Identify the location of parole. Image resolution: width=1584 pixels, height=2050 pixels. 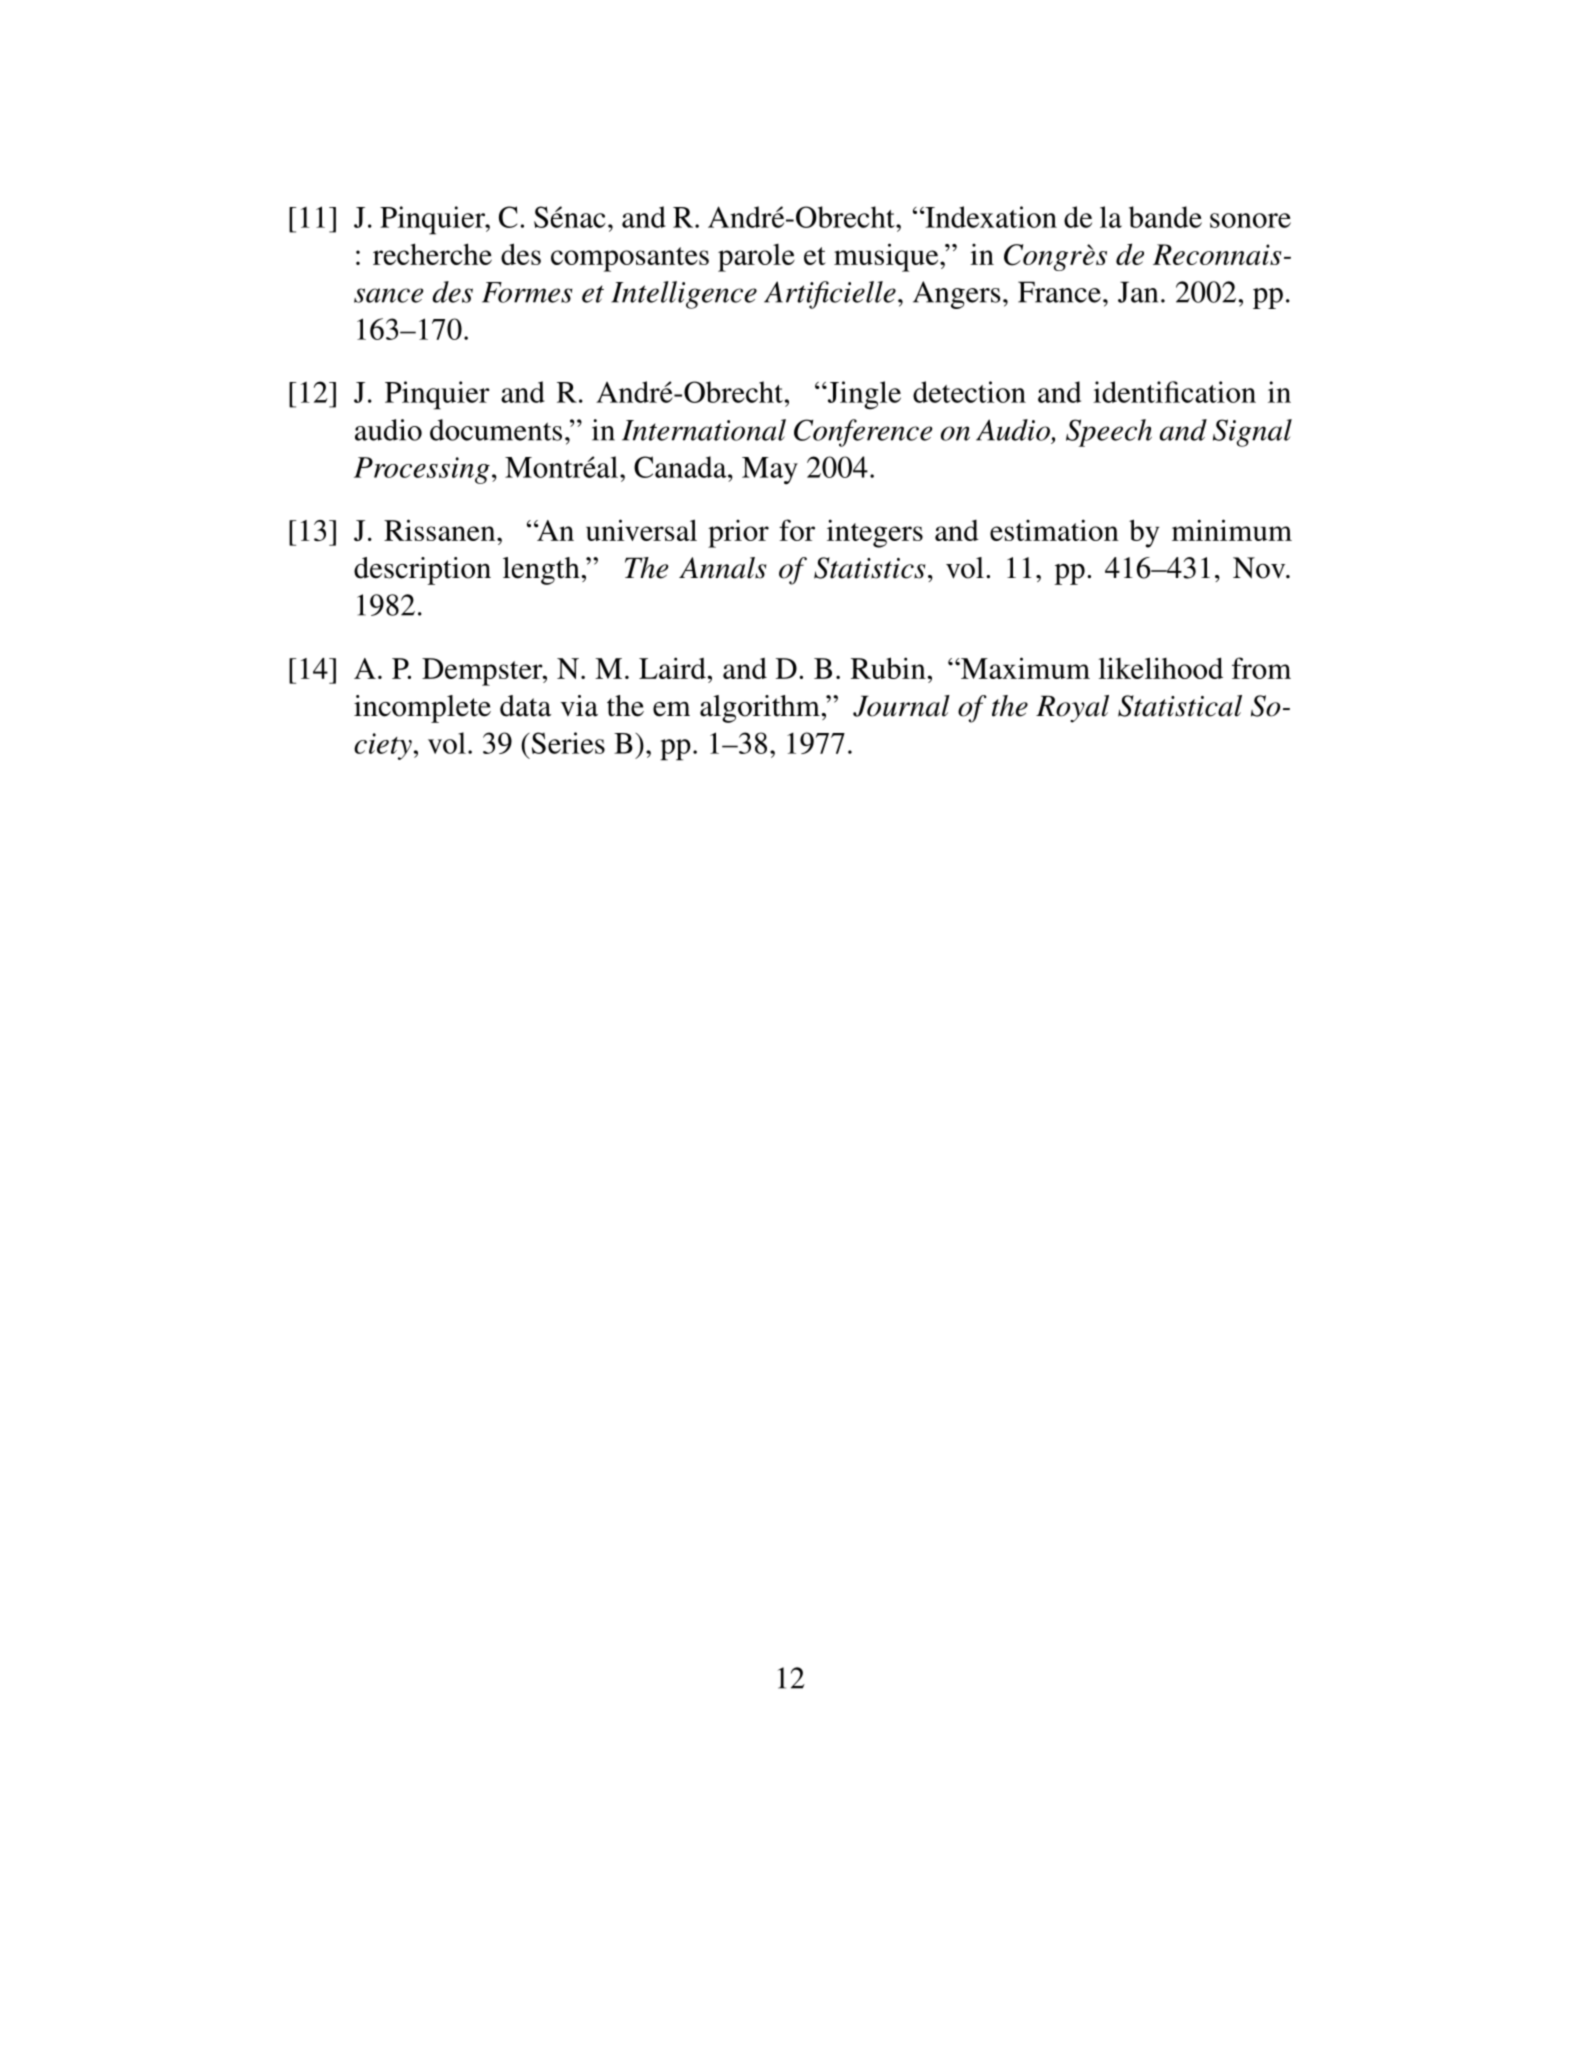
(756, 258).
